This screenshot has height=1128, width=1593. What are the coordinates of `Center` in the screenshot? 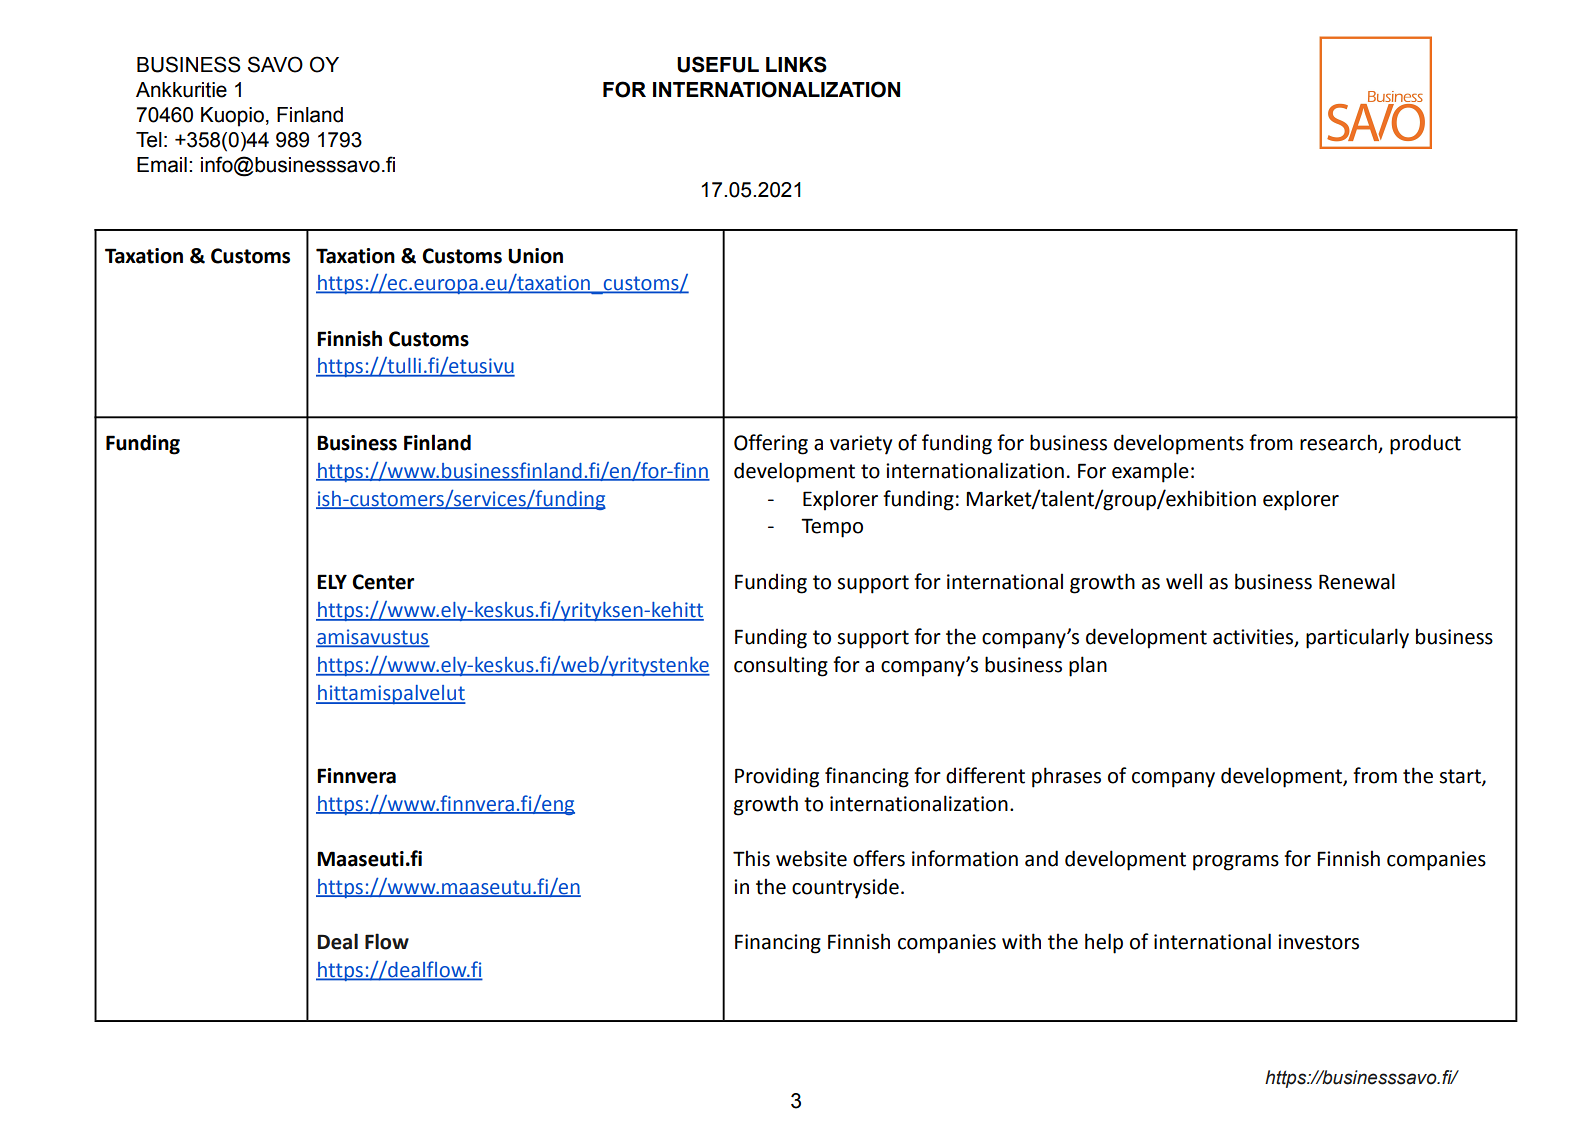 It's located at (383, 582).
